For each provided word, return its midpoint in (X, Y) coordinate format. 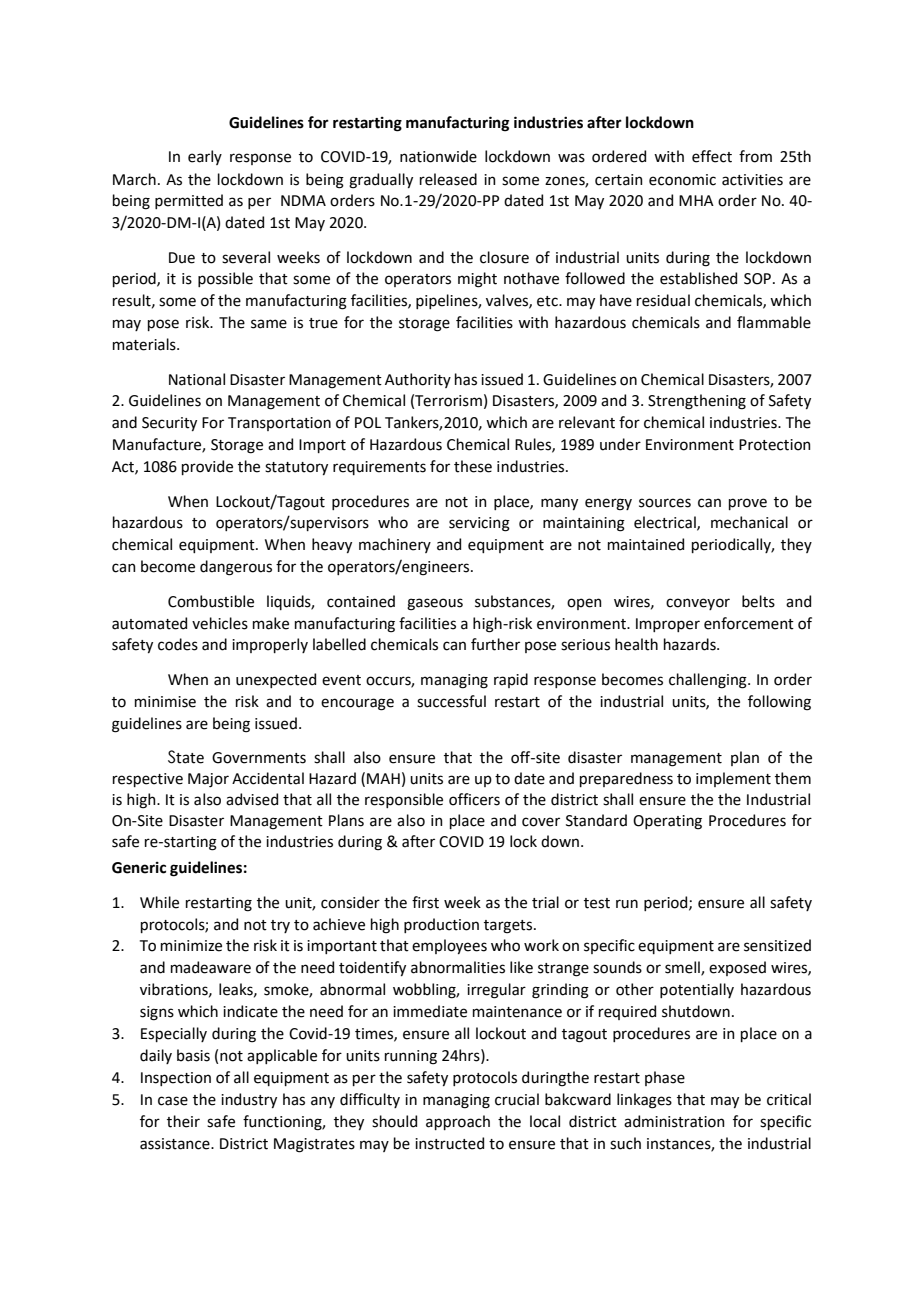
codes (178, 644)
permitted (189, 201)
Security (169, 424)
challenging (709, 681)
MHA (696, 200)
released (448, 179)
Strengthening (697, 402)
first (425, 902)
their (183, 1121)
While (159, 902)
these (473, 466)
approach (458, 1122)
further (495, 644)
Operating (667, 822)
